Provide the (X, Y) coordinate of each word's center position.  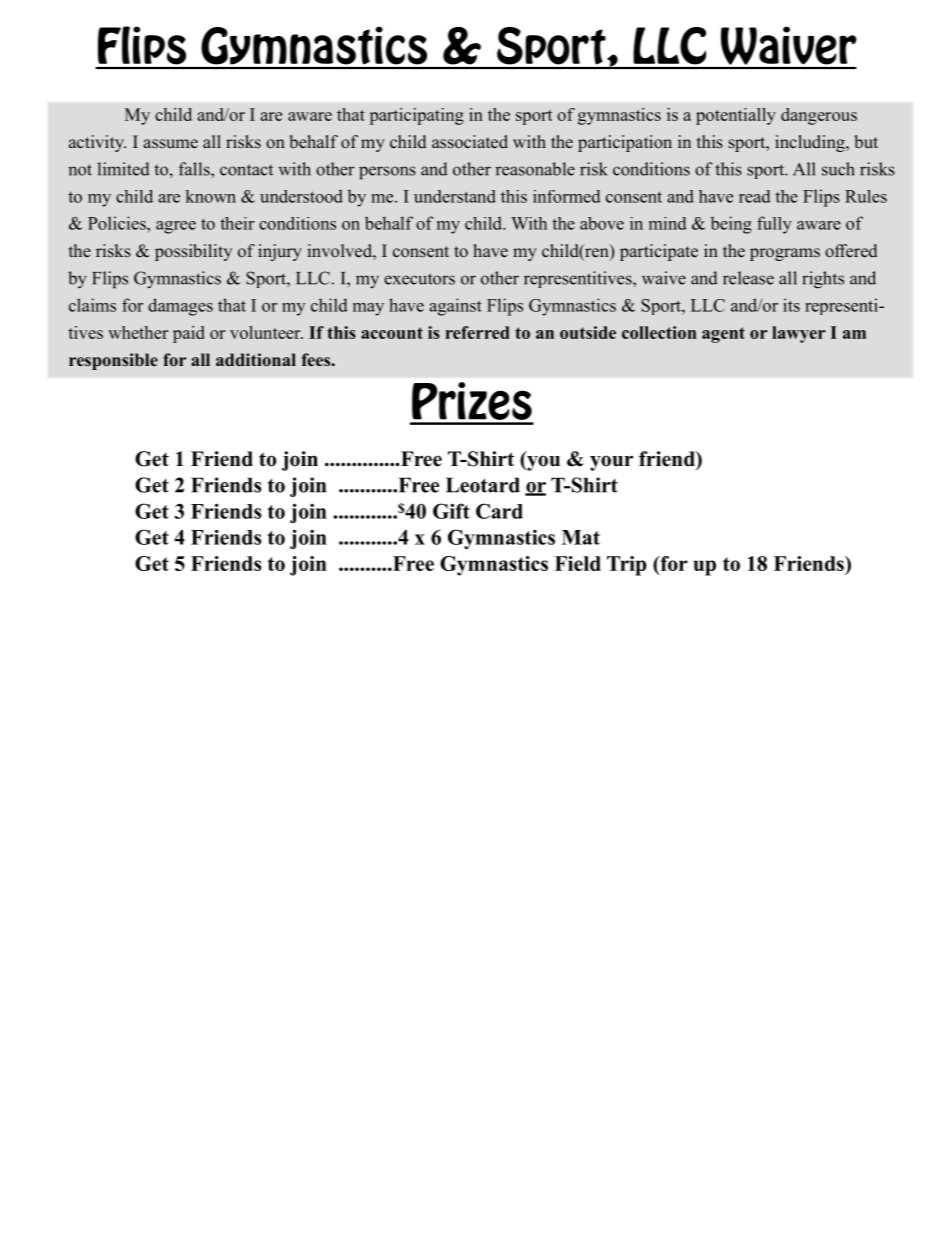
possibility (193, 252)
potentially (736, 116)
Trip (627, 566)
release (748, 278)
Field (578, 563)
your (611, 463)
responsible (113, 361)
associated (470, 142)
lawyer (798, 334)
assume (170, 144)
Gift (451, 511)
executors (419, 279)
